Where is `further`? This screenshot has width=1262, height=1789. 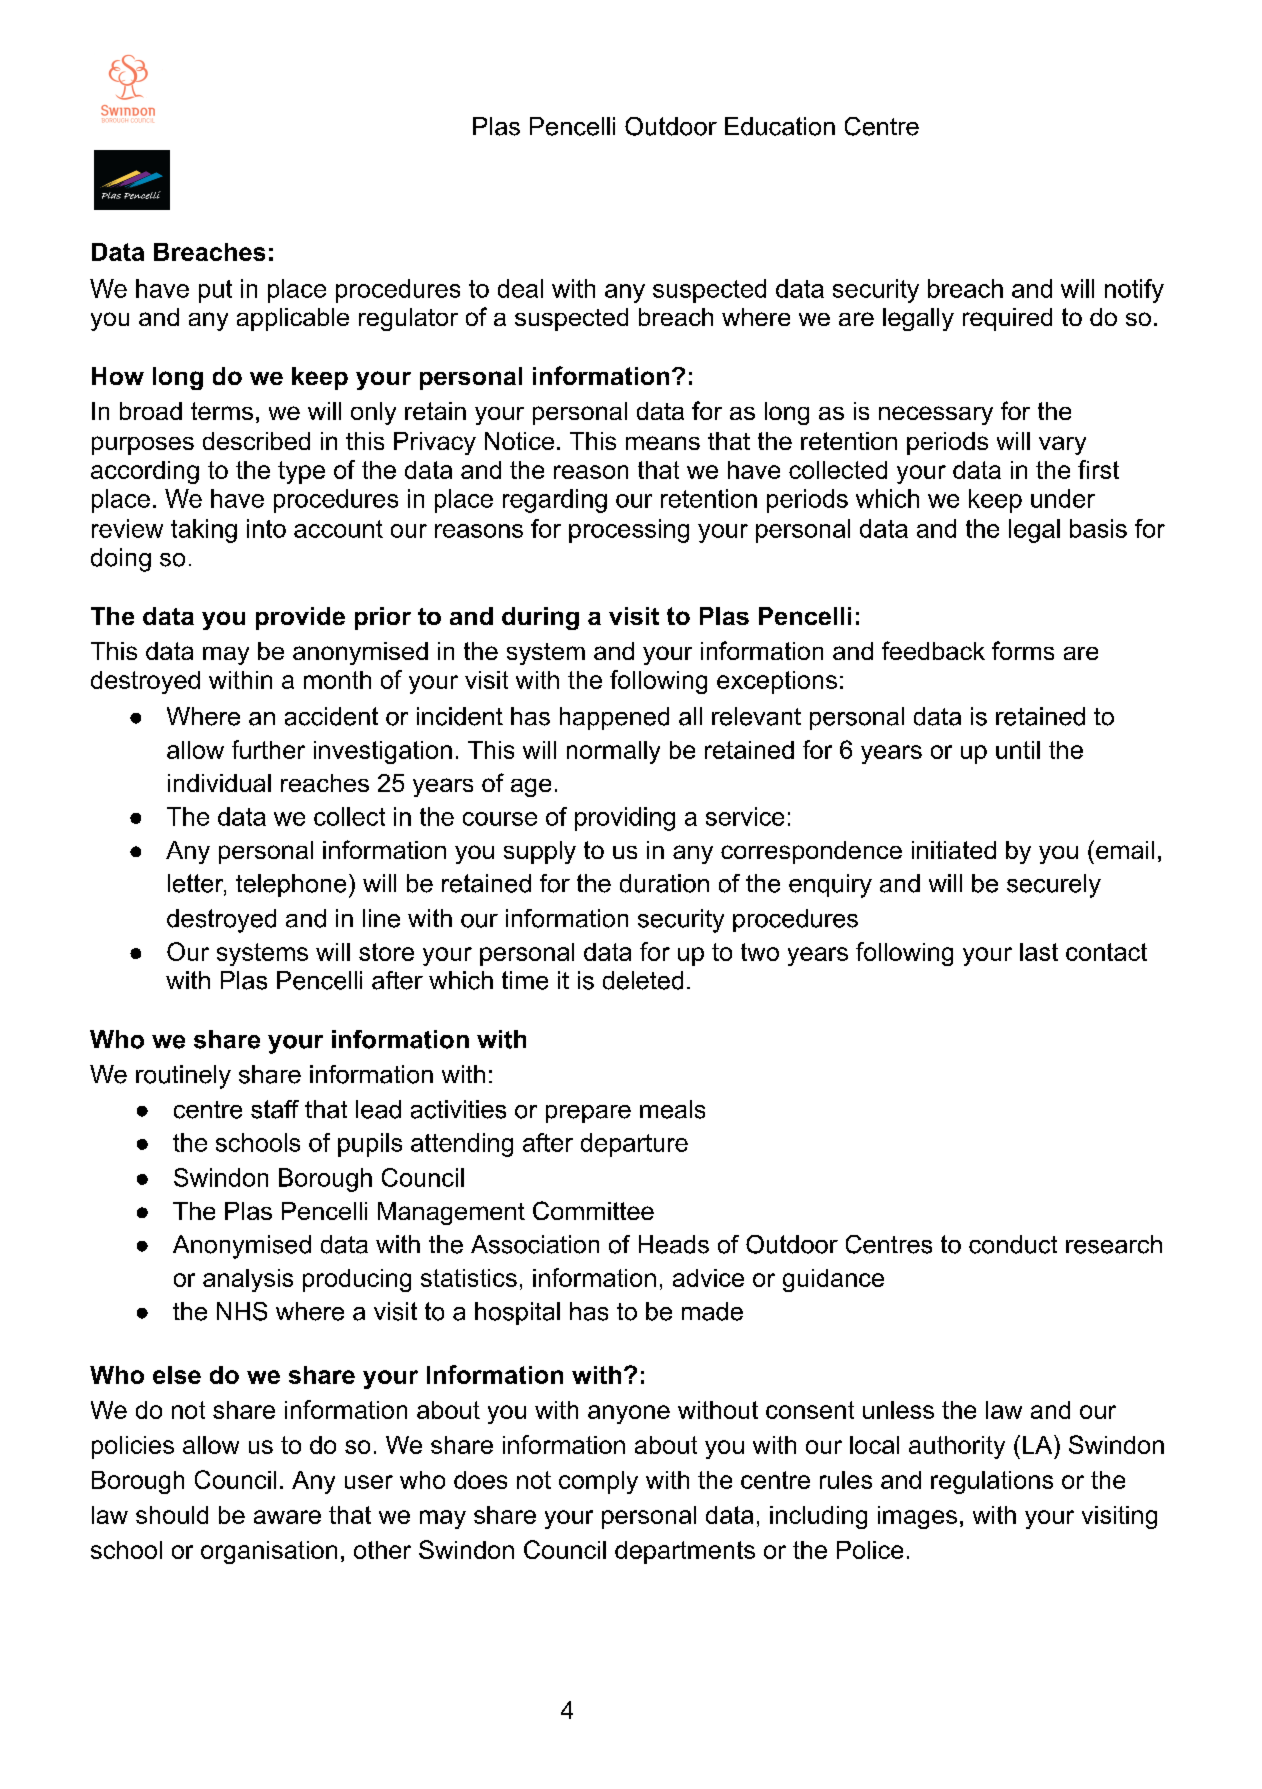
further is located at coordinates (268, 749).
